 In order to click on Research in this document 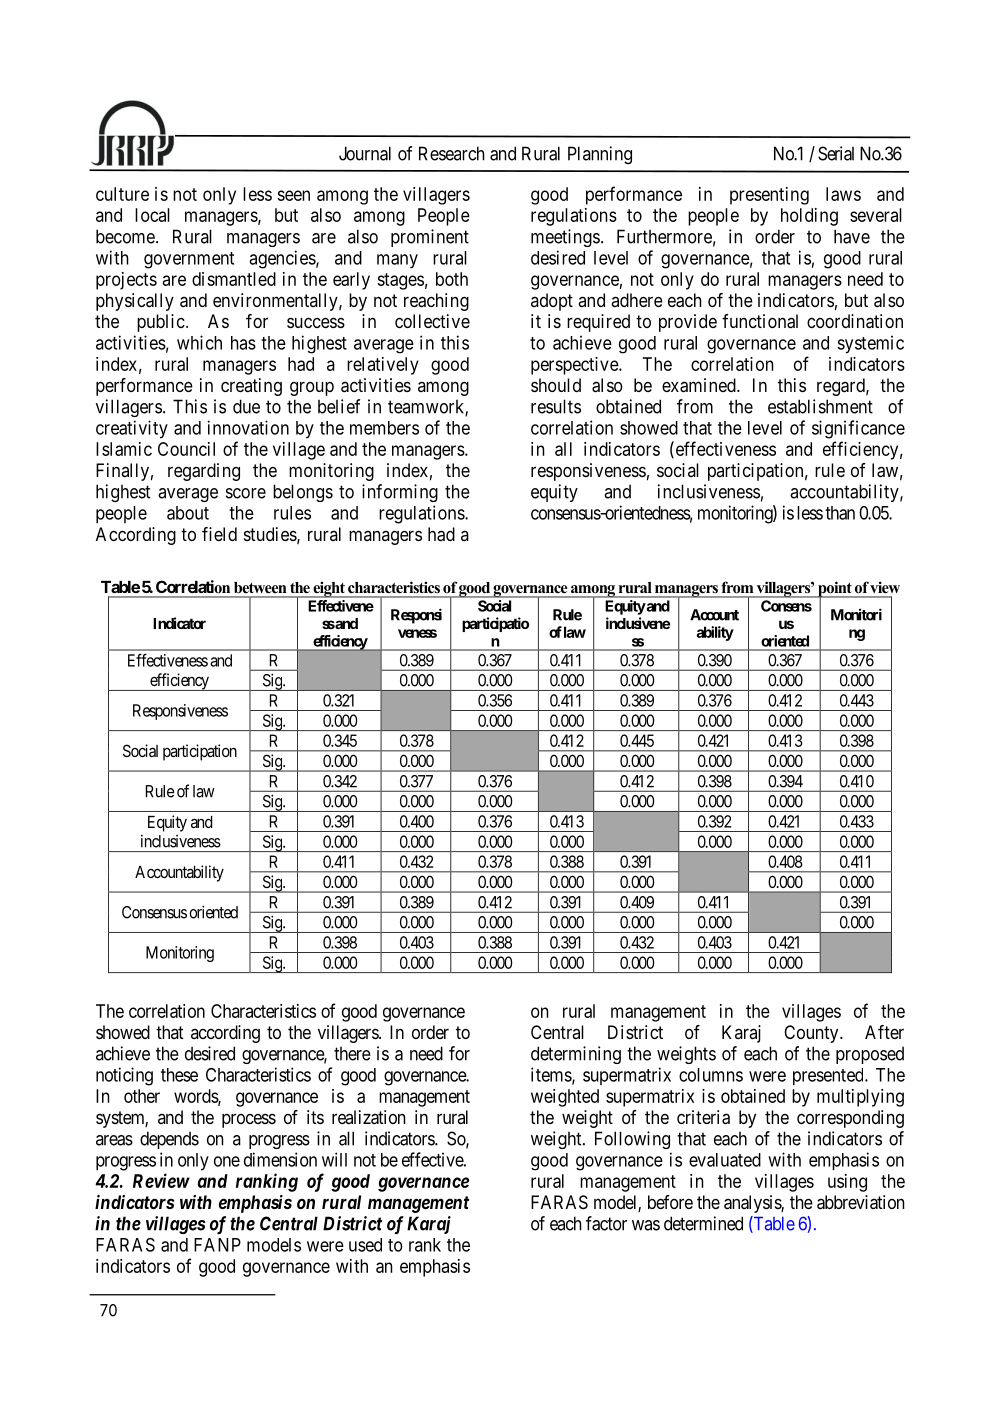, I will do `click(452, 153)`.
